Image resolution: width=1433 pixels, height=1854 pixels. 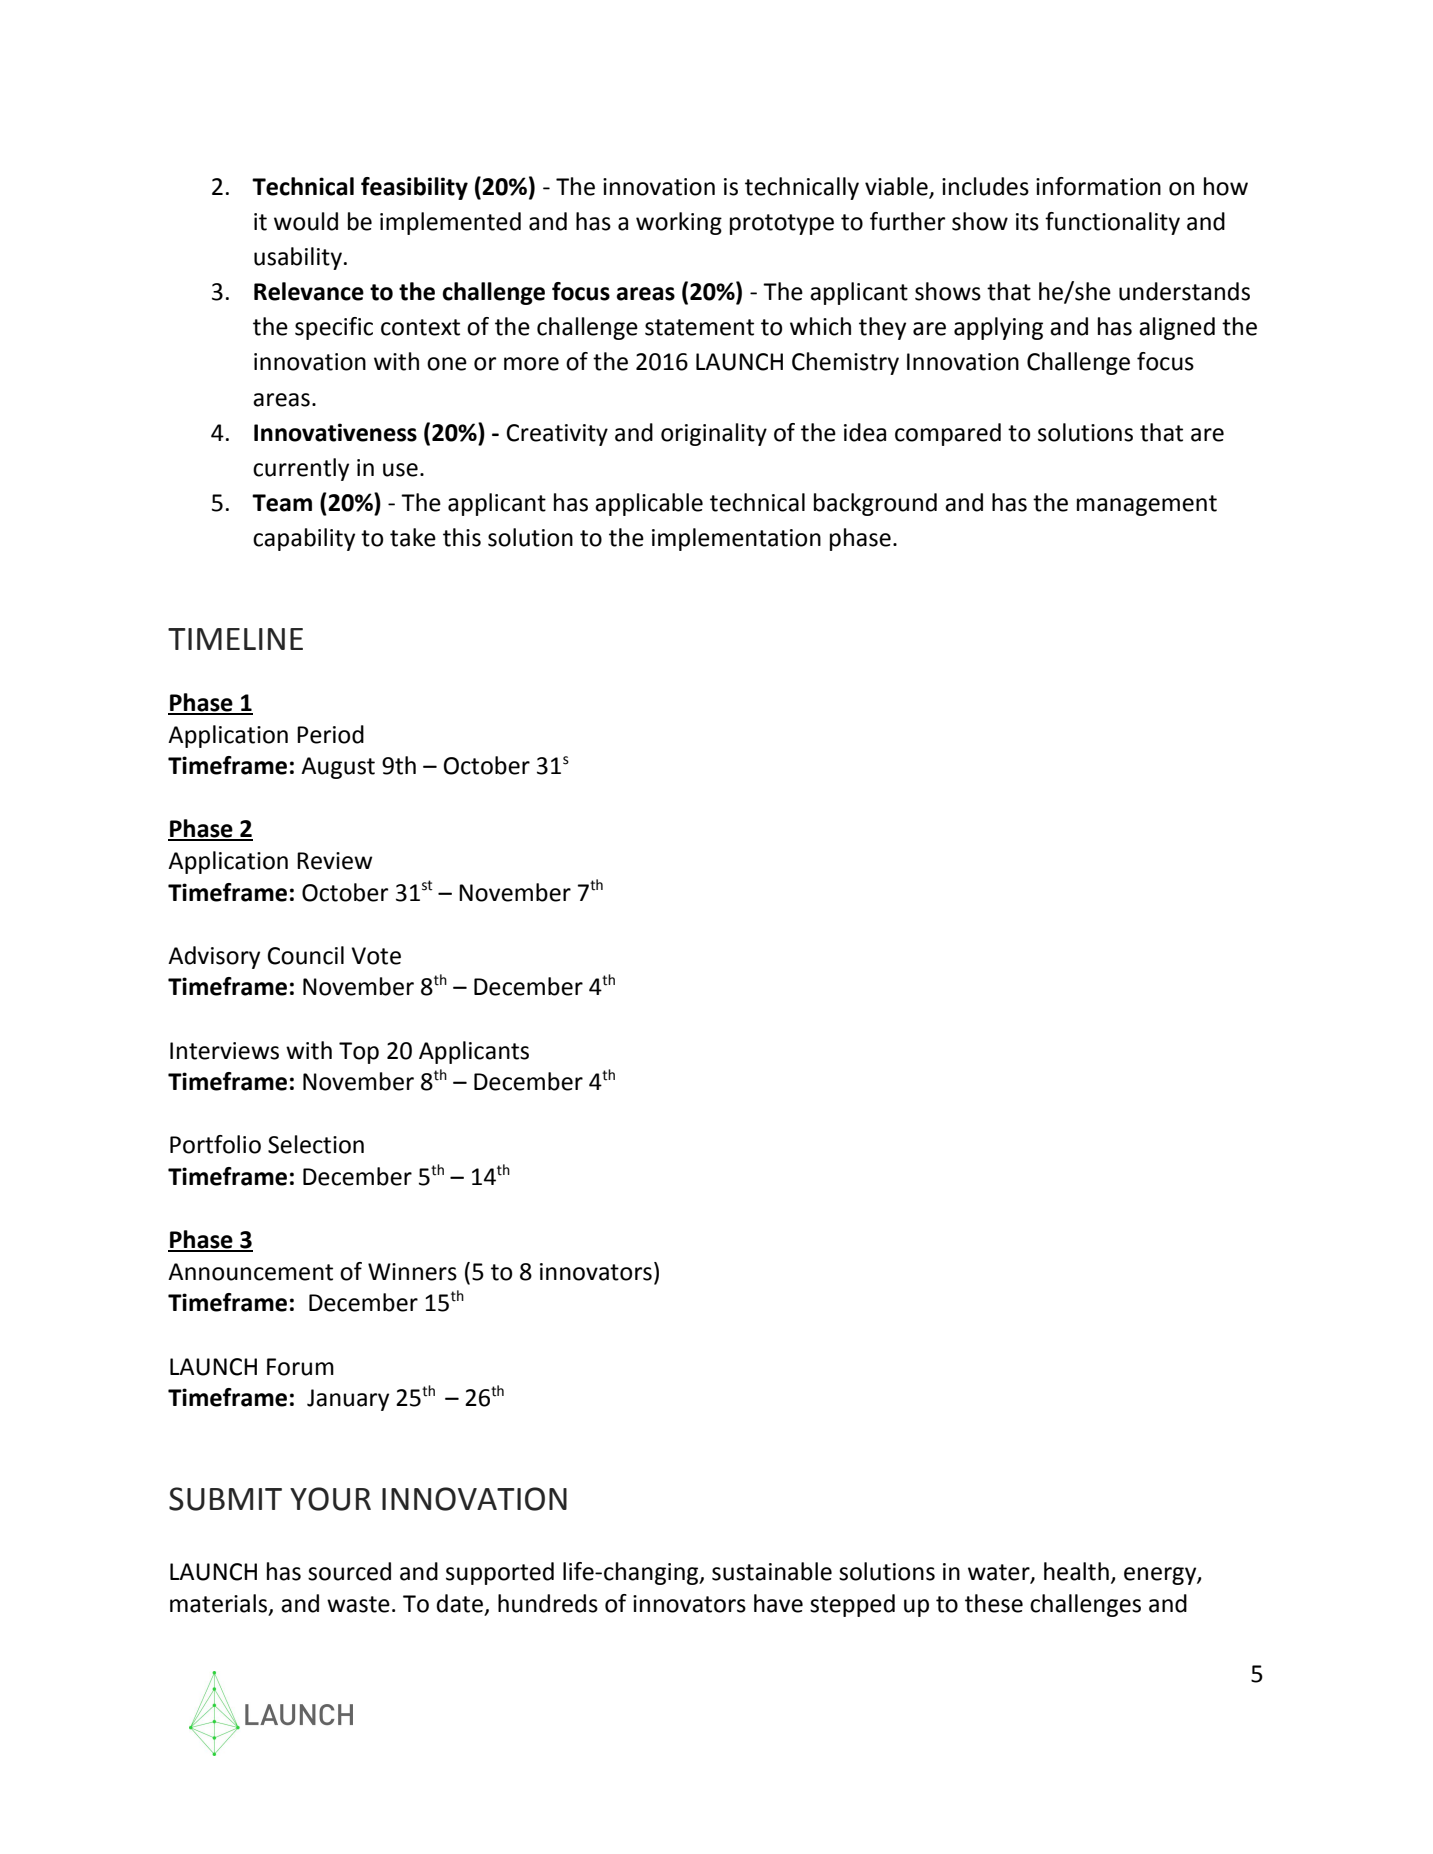 What do you see at coordinates (1076, 1571) in the screenshot?
I see `health` at bounding box center [1076, 1571].
